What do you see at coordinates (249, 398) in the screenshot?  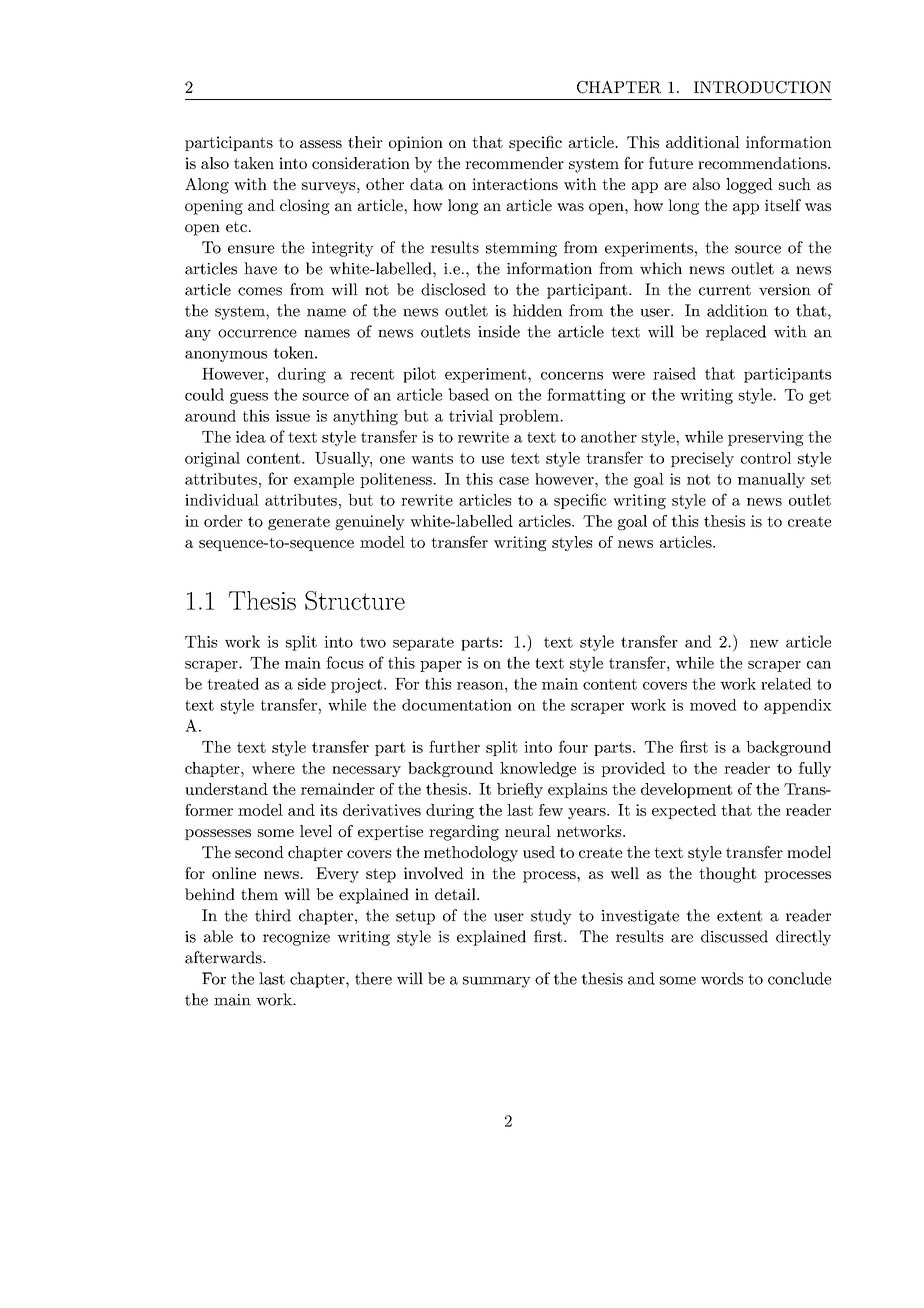 I see `guess` at bounding box center [249, 398].
